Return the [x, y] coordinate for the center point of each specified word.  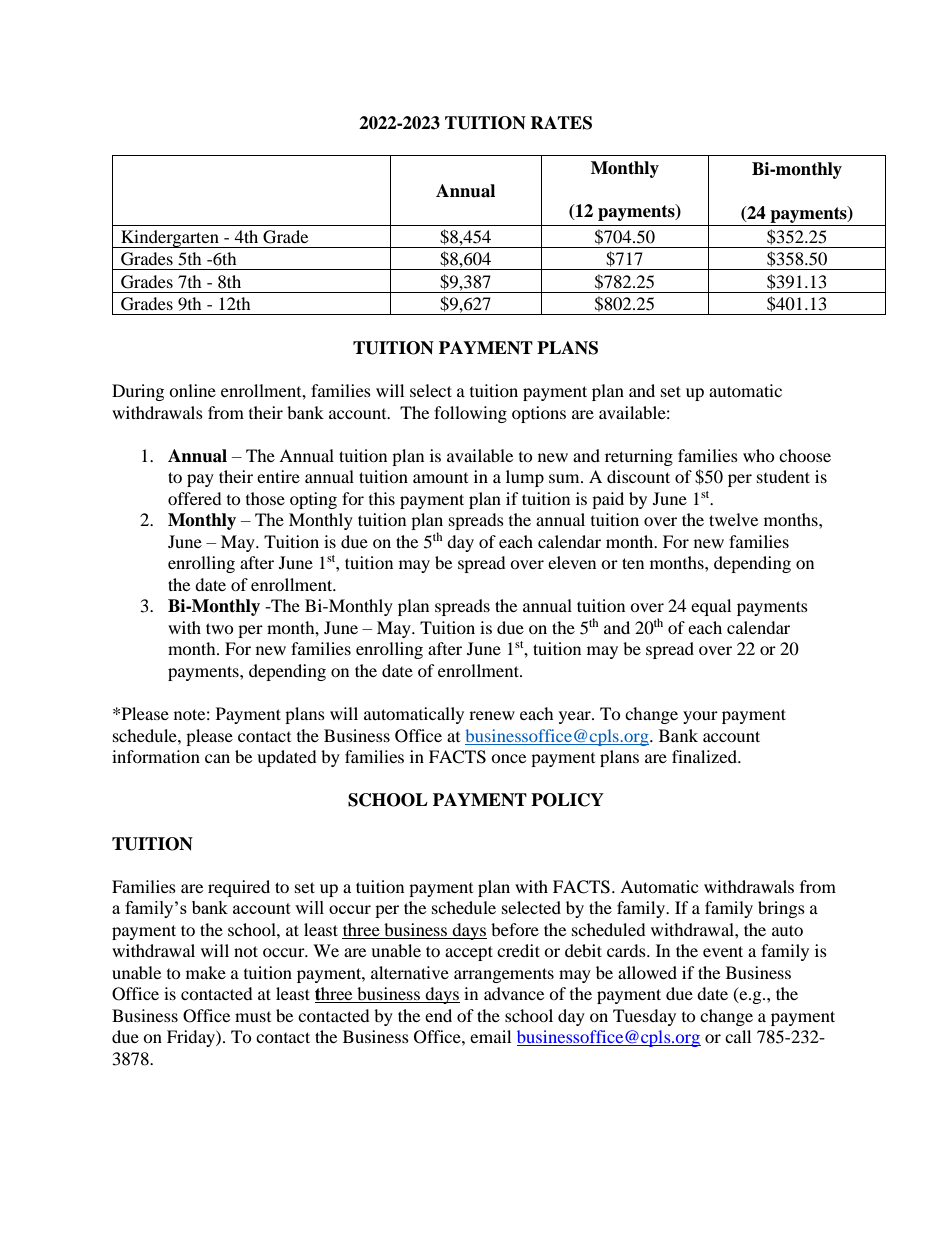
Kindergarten [170, 239]
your [700, 717]
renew [492, 715]
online [192, 390]
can [217, 758]
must [253, 1017]
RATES [561, 123]
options [539, 414]
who [759, 455]
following [470, 414]
